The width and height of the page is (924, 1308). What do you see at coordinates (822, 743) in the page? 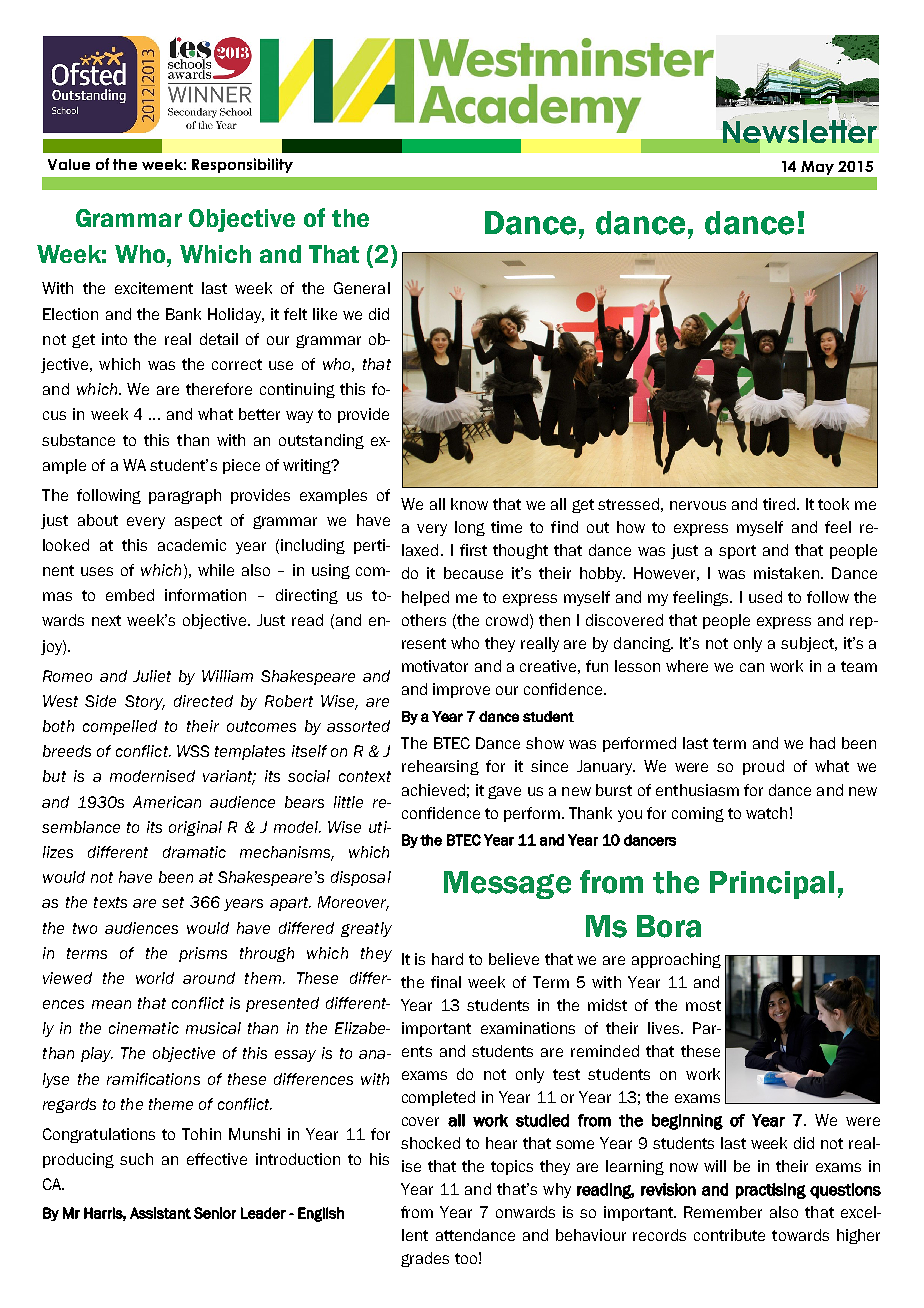
I see `had` at bounding box center [822, 743].
